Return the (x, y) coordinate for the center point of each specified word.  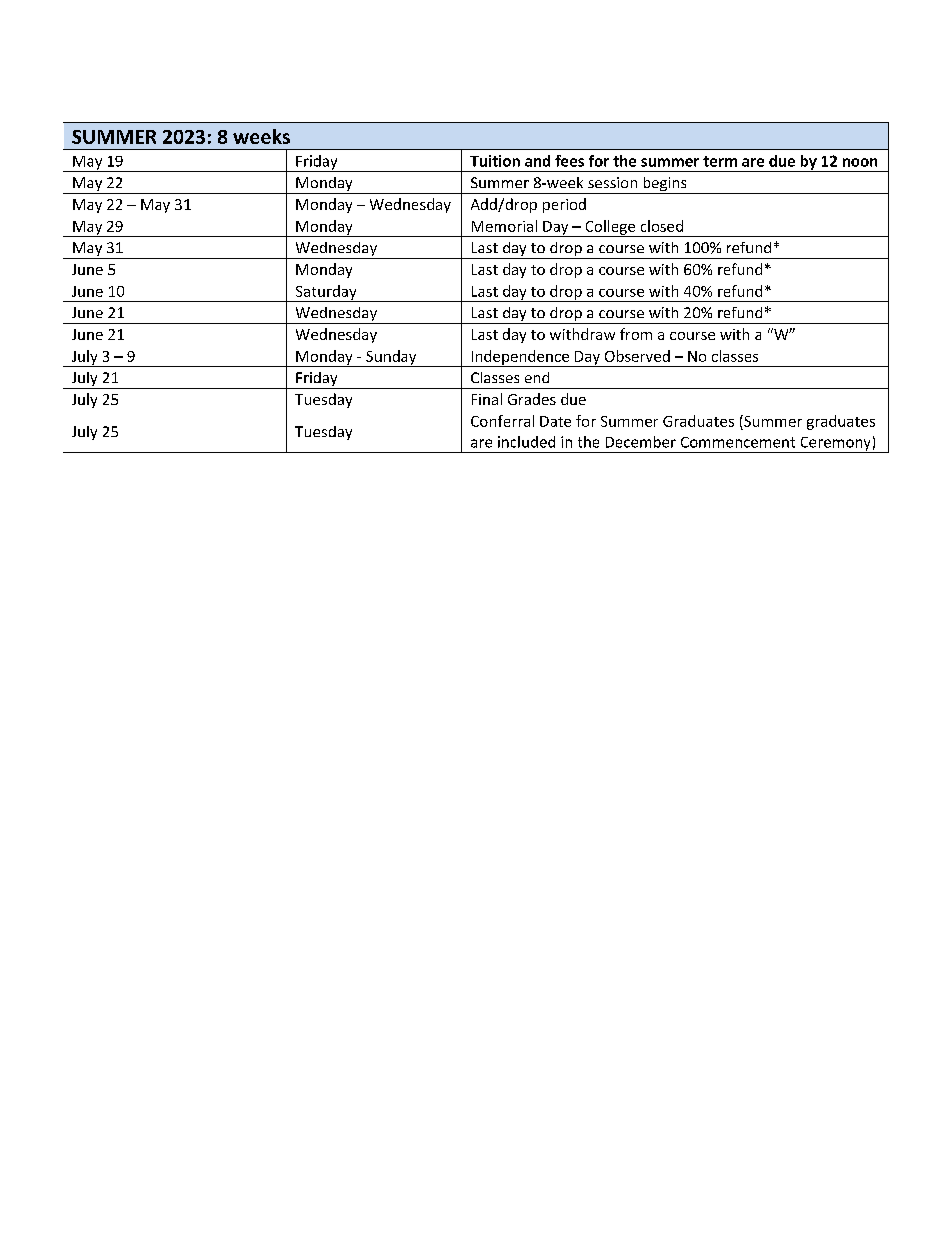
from (636, 334)
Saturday (326, 293)
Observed (637, 356)
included (526, 442)
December (641, 442)
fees (569, 161)
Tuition (495, 161)
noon (860, 162)
